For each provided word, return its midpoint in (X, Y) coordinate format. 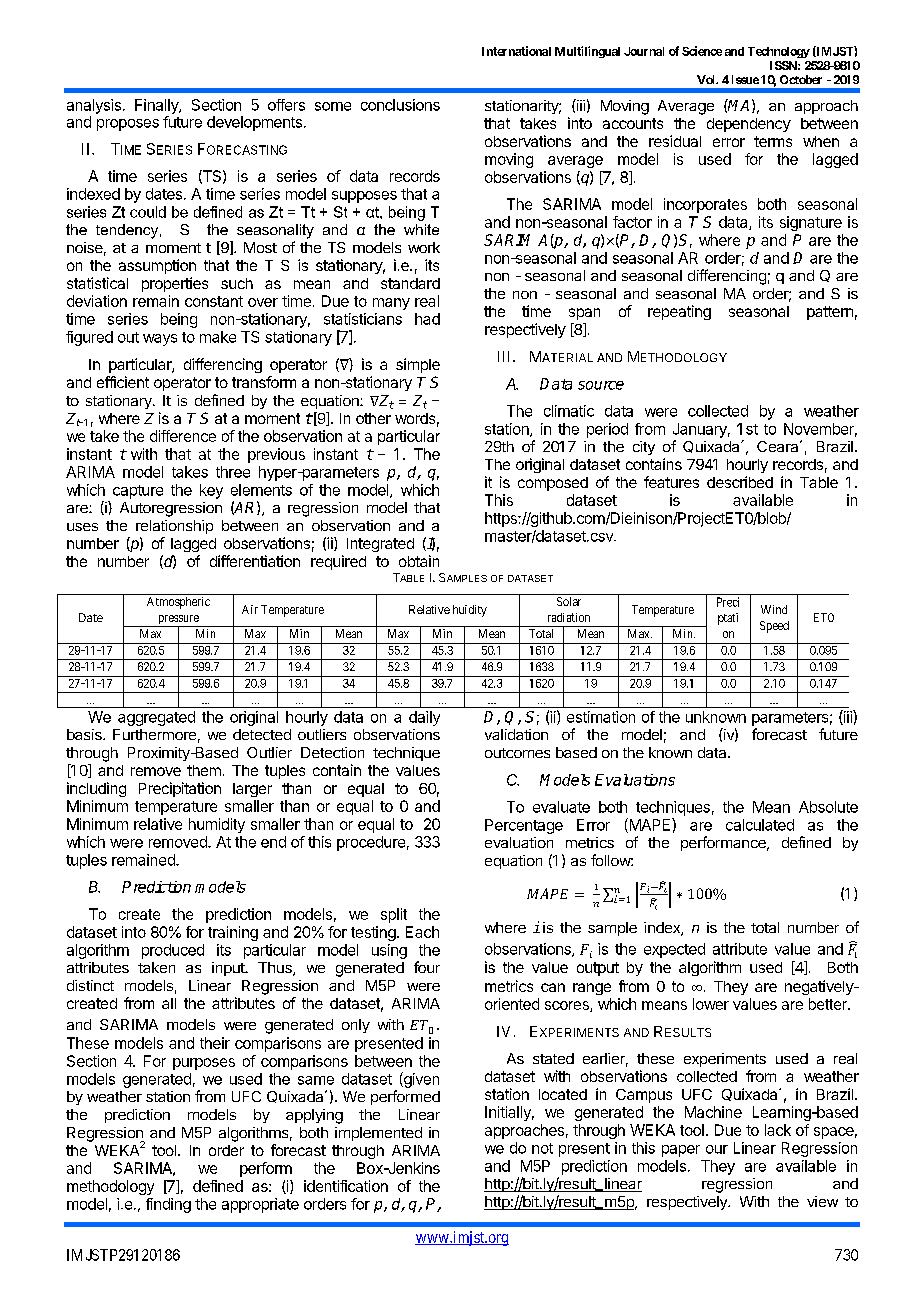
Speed (774, 627)
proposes (128, 125)
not (542, 1148)
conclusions (400, 105)
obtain (419, 561)
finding (168, 1205)
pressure (178, 621)
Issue (745, 79)
